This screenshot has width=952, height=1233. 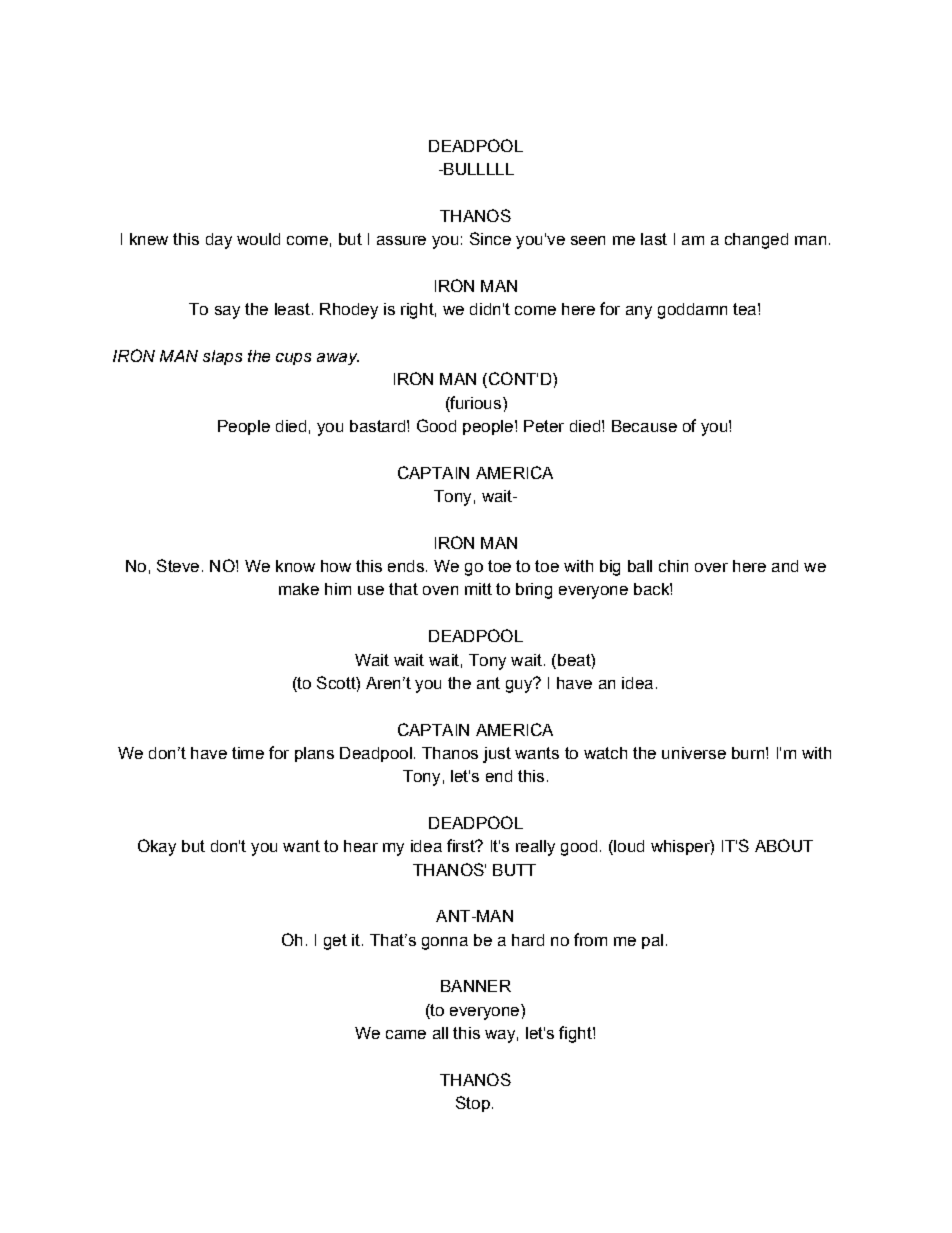 I want to click on first, so click(x=462, y=845).
